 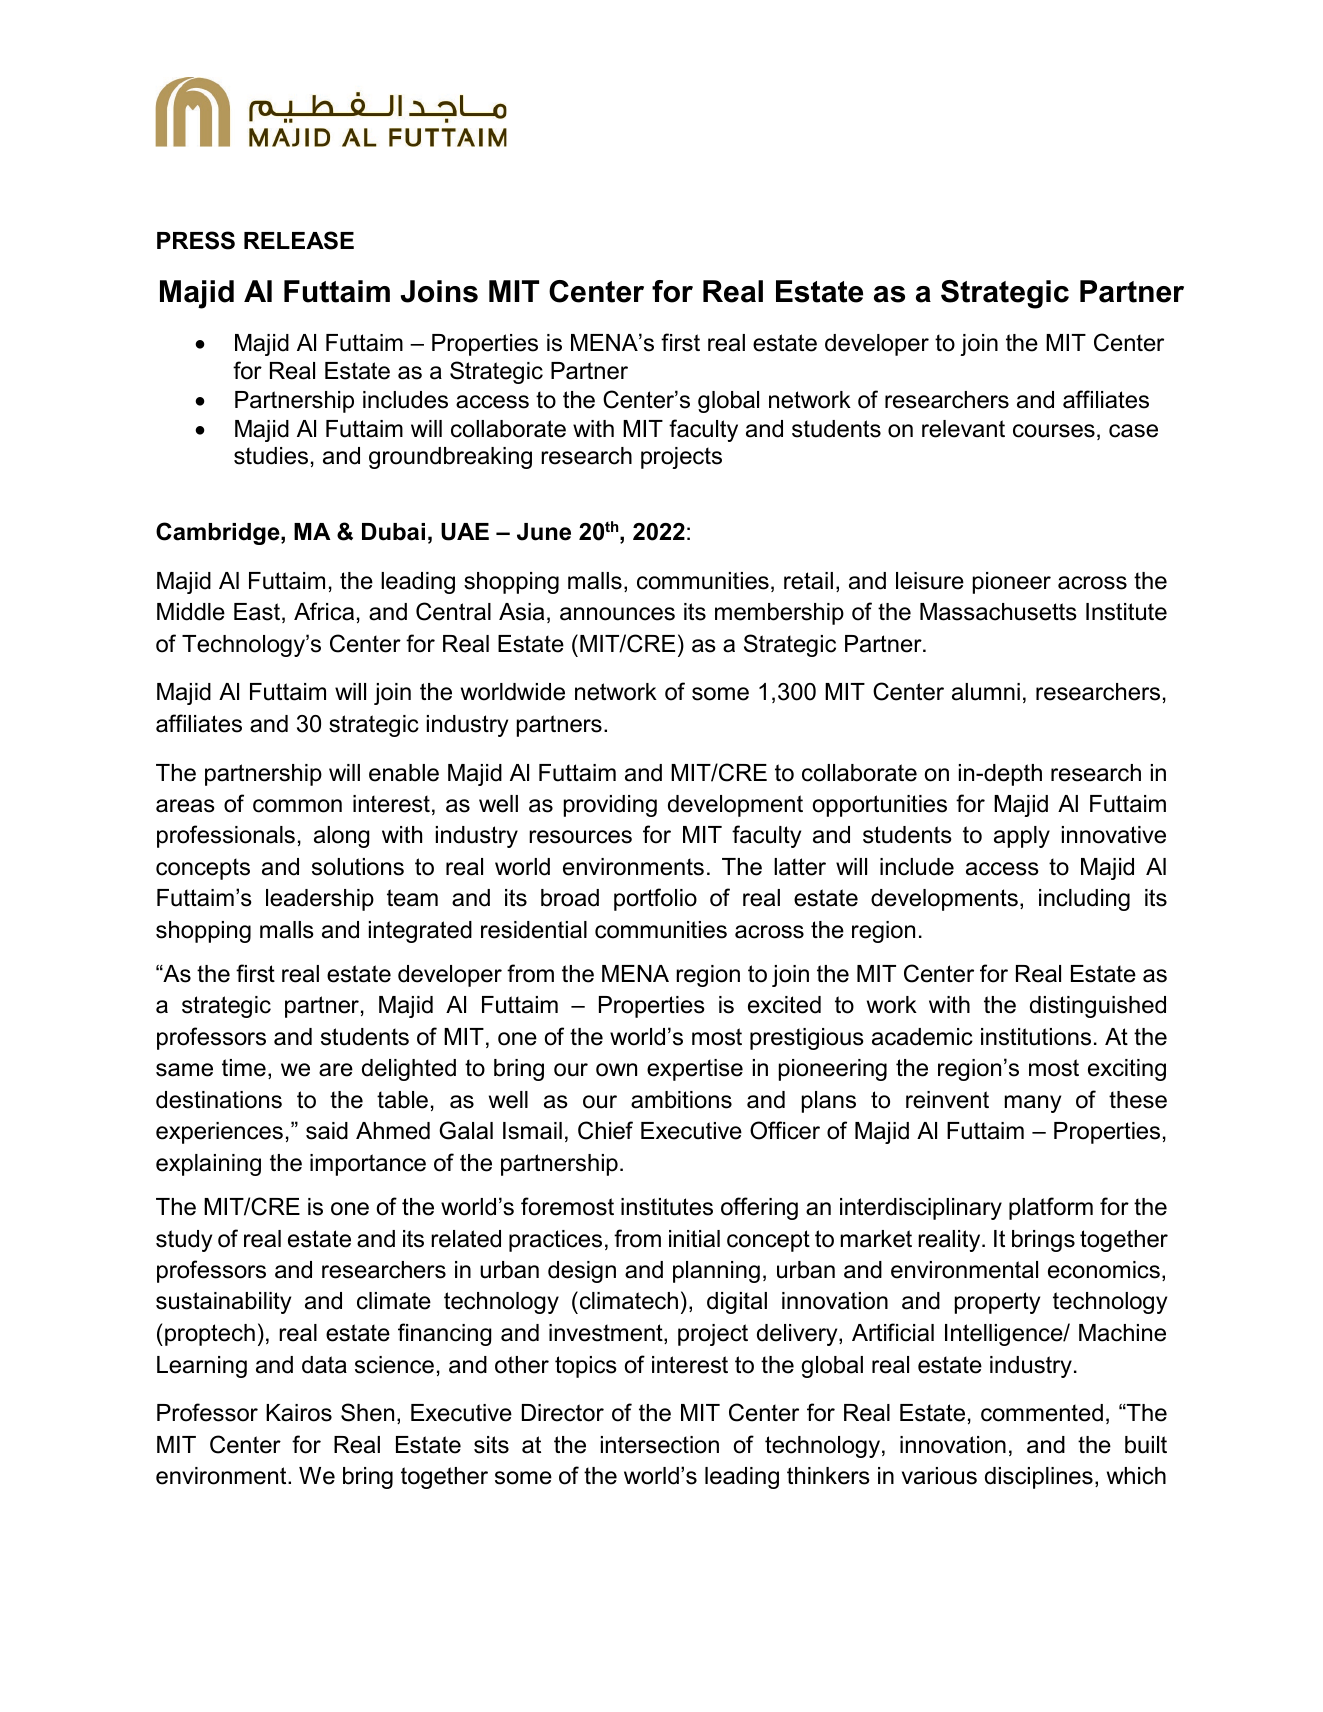 I want to click on alumni, so click(x=986, y=692).
